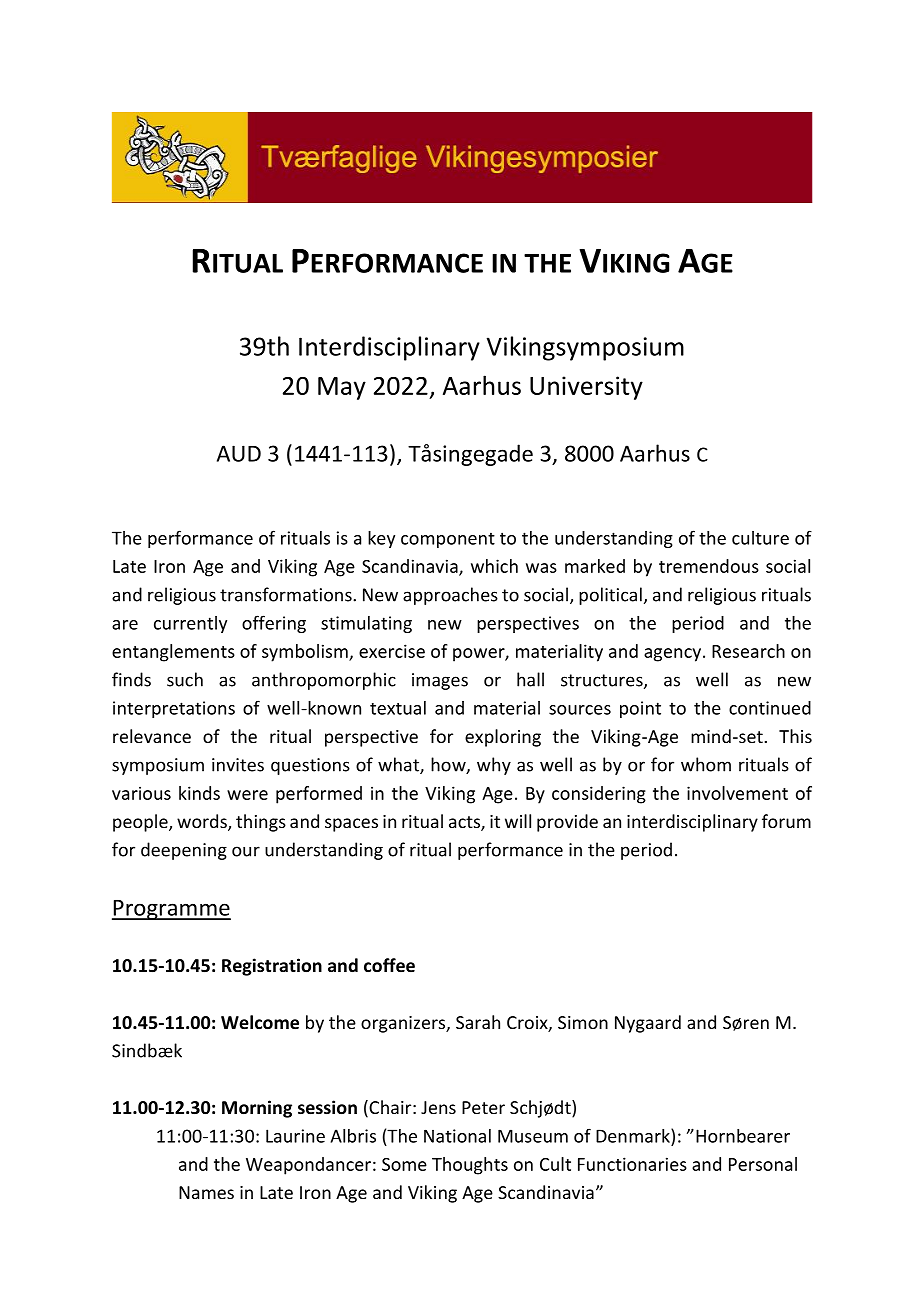  What do you see at coordinates (763, 1164) in the screenshot?
I see `Personal` at bounding box center [763, 1164].
